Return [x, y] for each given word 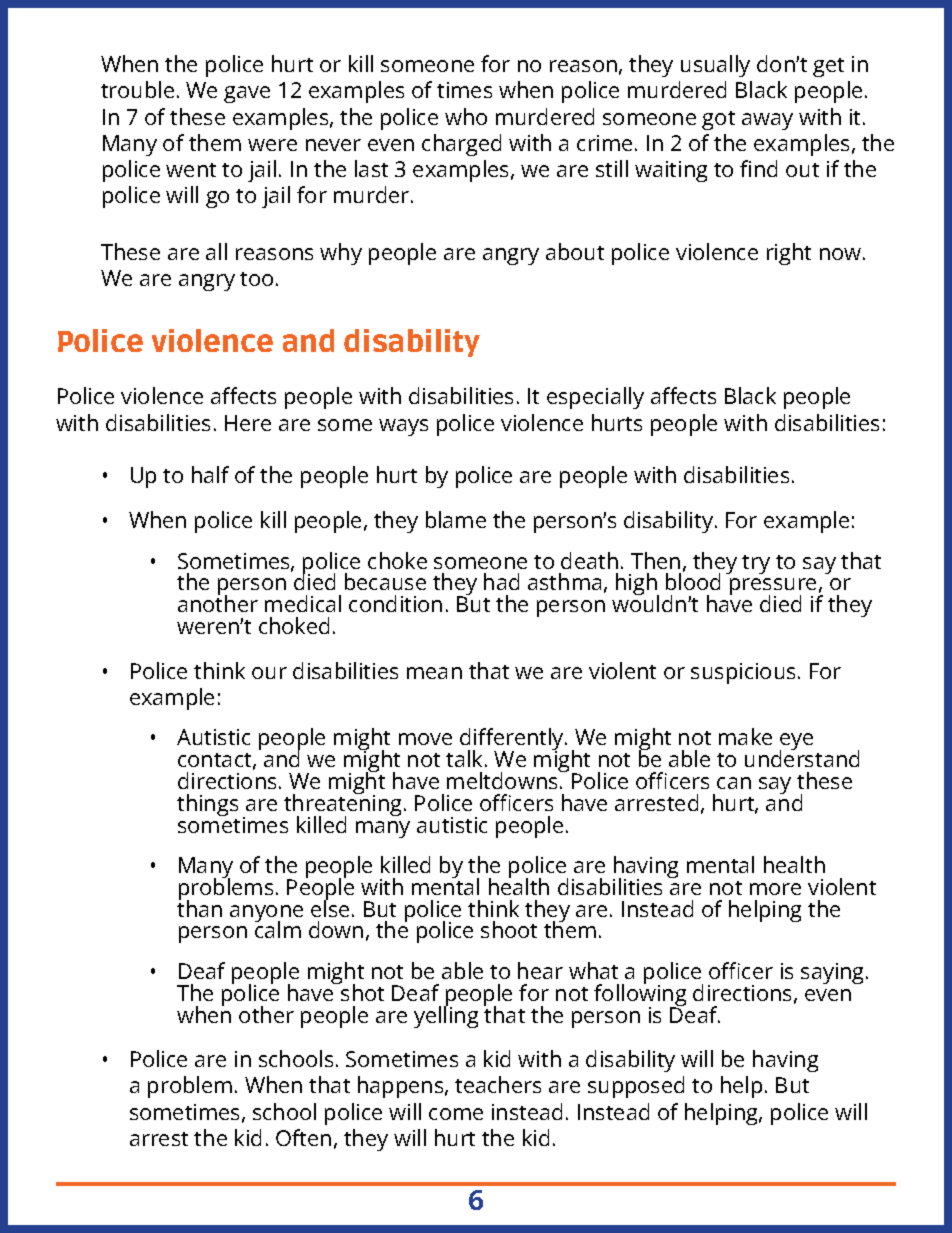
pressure [774, 588]
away [767, 121]
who [466, 116]
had [501, 581]
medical [303, 603]
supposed [636, 1087]
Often [303, 1137]
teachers [498, 1084]
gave [247, 94]
